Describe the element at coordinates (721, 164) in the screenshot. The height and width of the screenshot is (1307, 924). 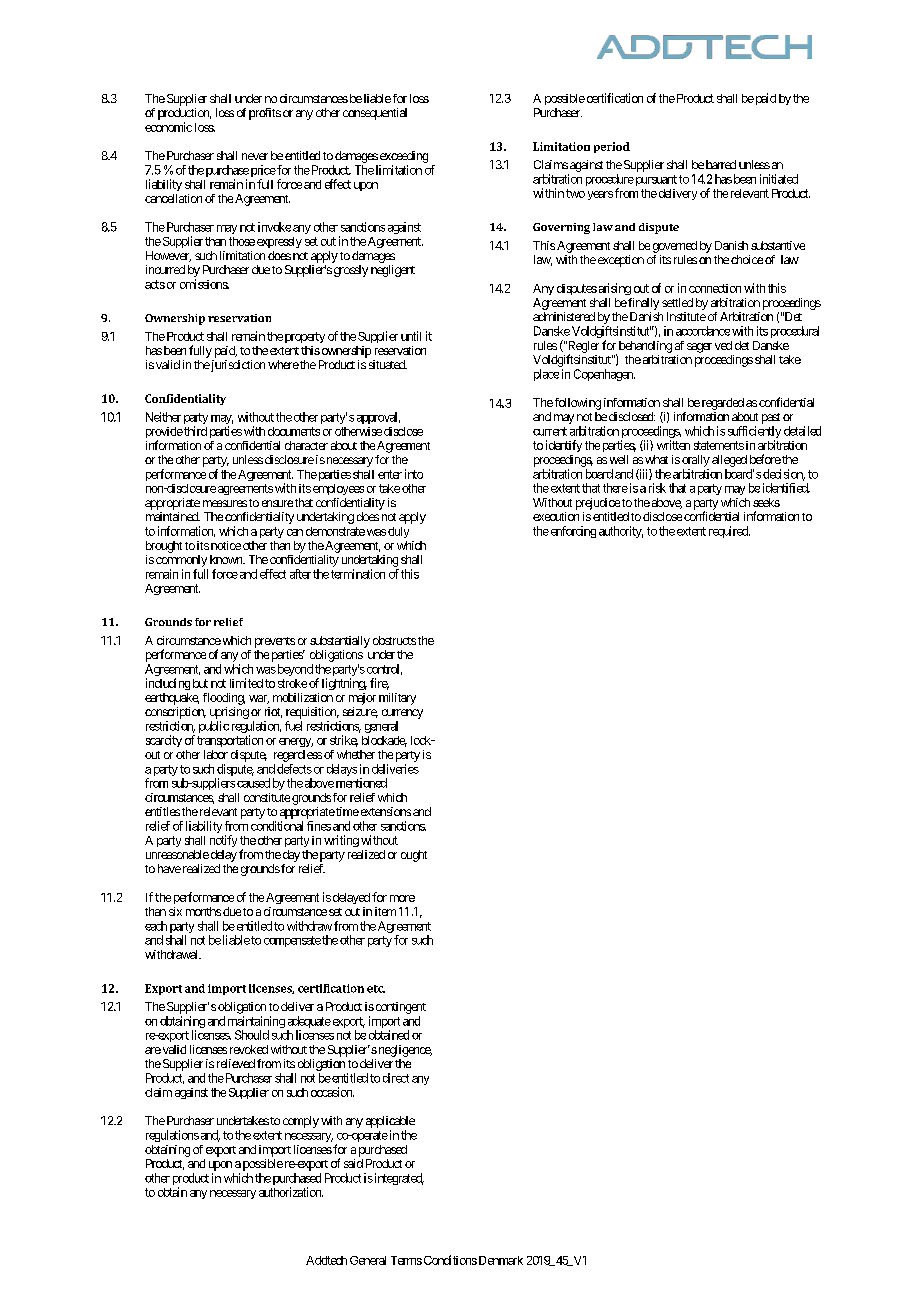
I see `barred` at that location.
